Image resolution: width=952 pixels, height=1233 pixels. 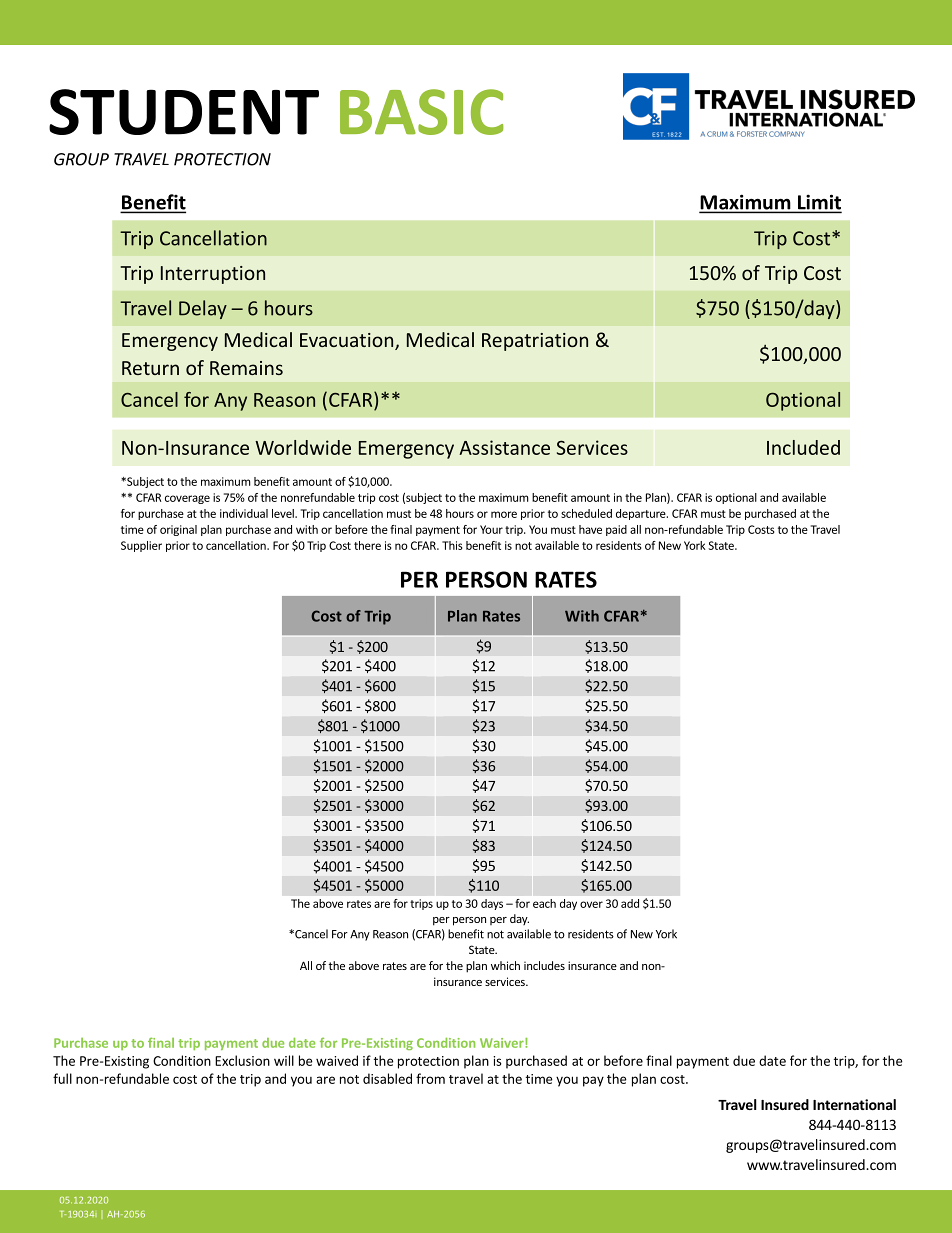 What do you see at coordinates (803, 447) in the screenshot?
I see `Included` at bounding box center [803, 447].
